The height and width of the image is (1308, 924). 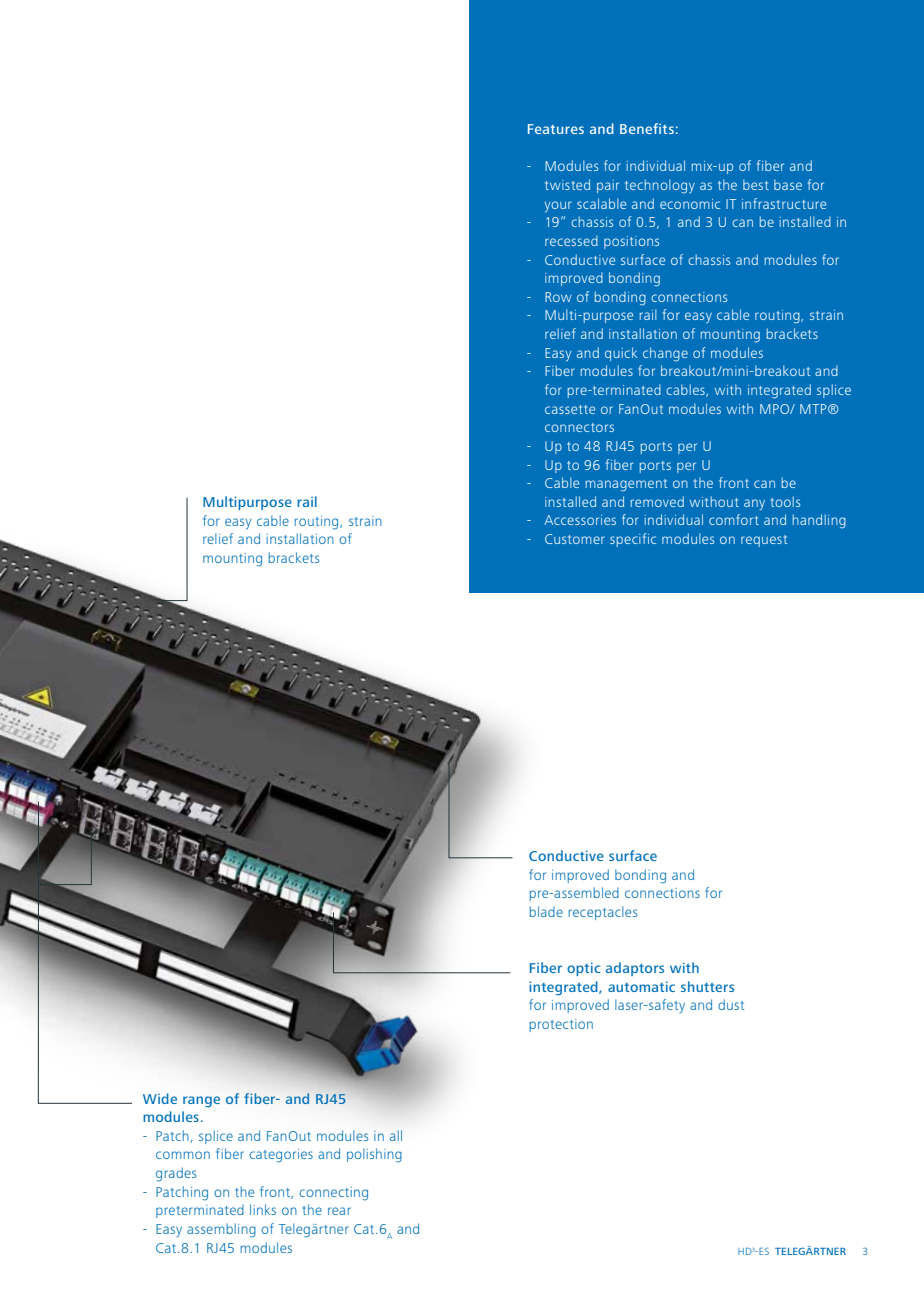 I want to click on Features, so click(x=556, y=129).
